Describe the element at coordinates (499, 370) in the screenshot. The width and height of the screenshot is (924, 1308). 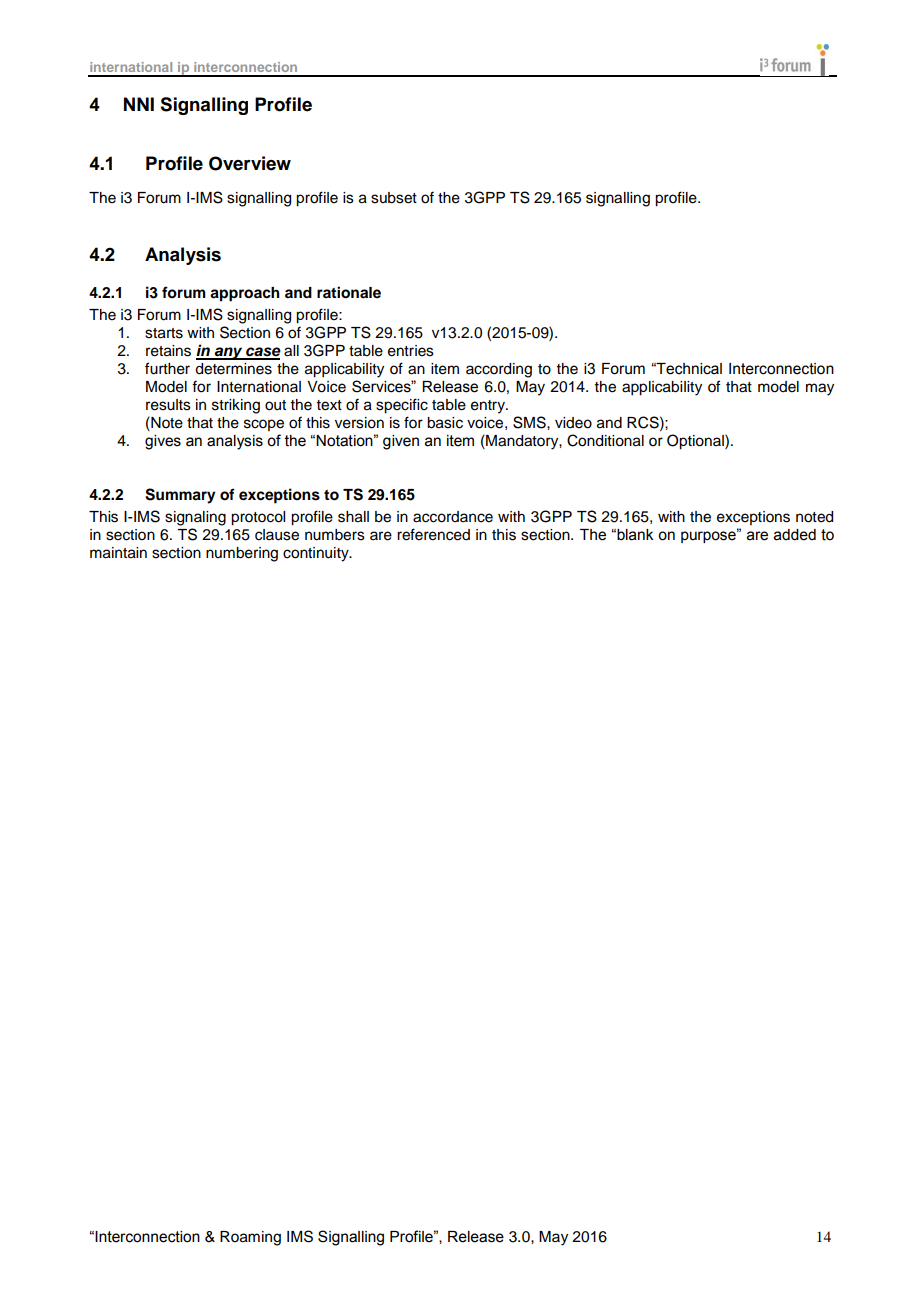
I see `according` at that location.
